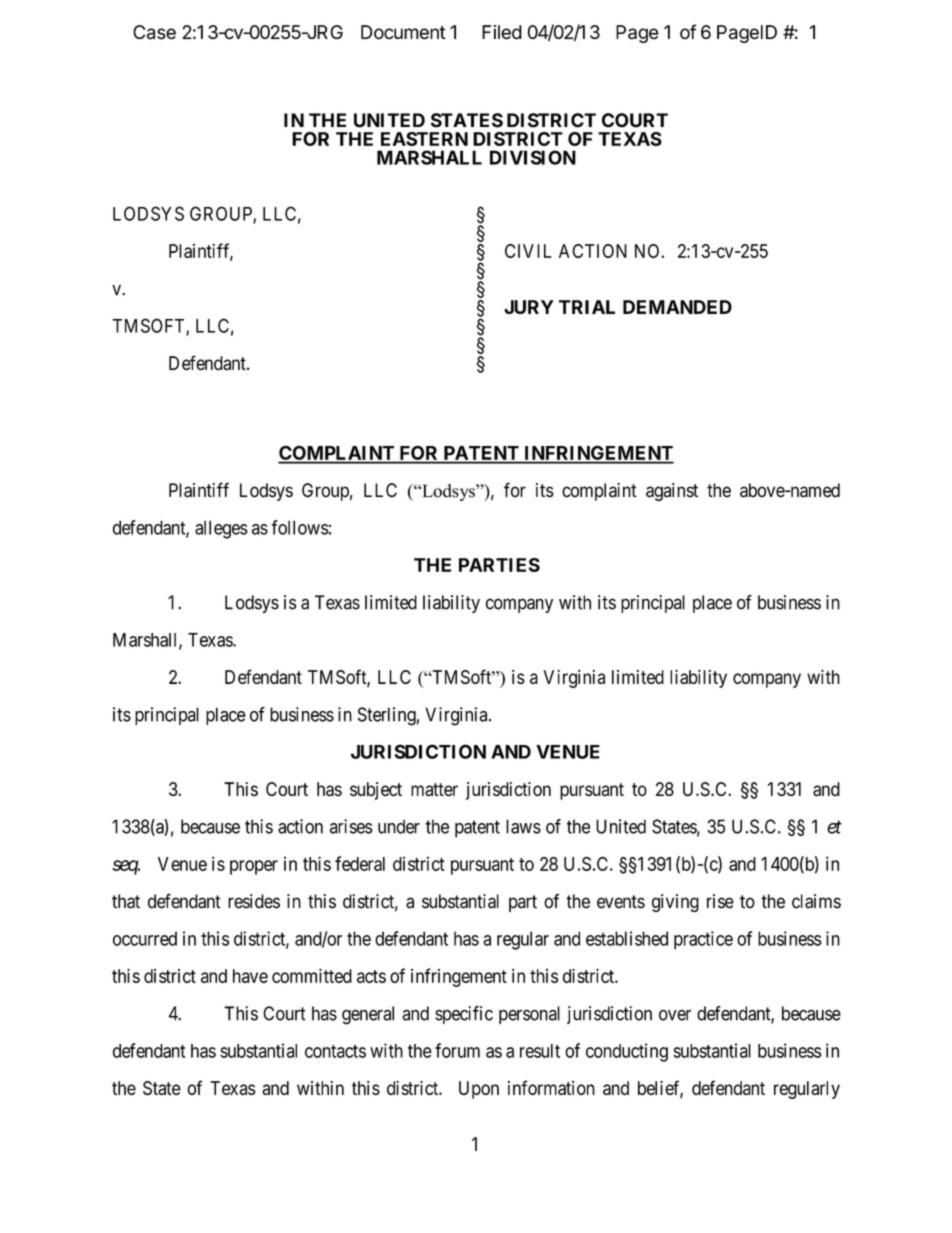 Image resolution: width=952 pixels, height=1233 pixels. Describe the element at coordinates (250, 976) in the screenshot. I see `have` at that location.
